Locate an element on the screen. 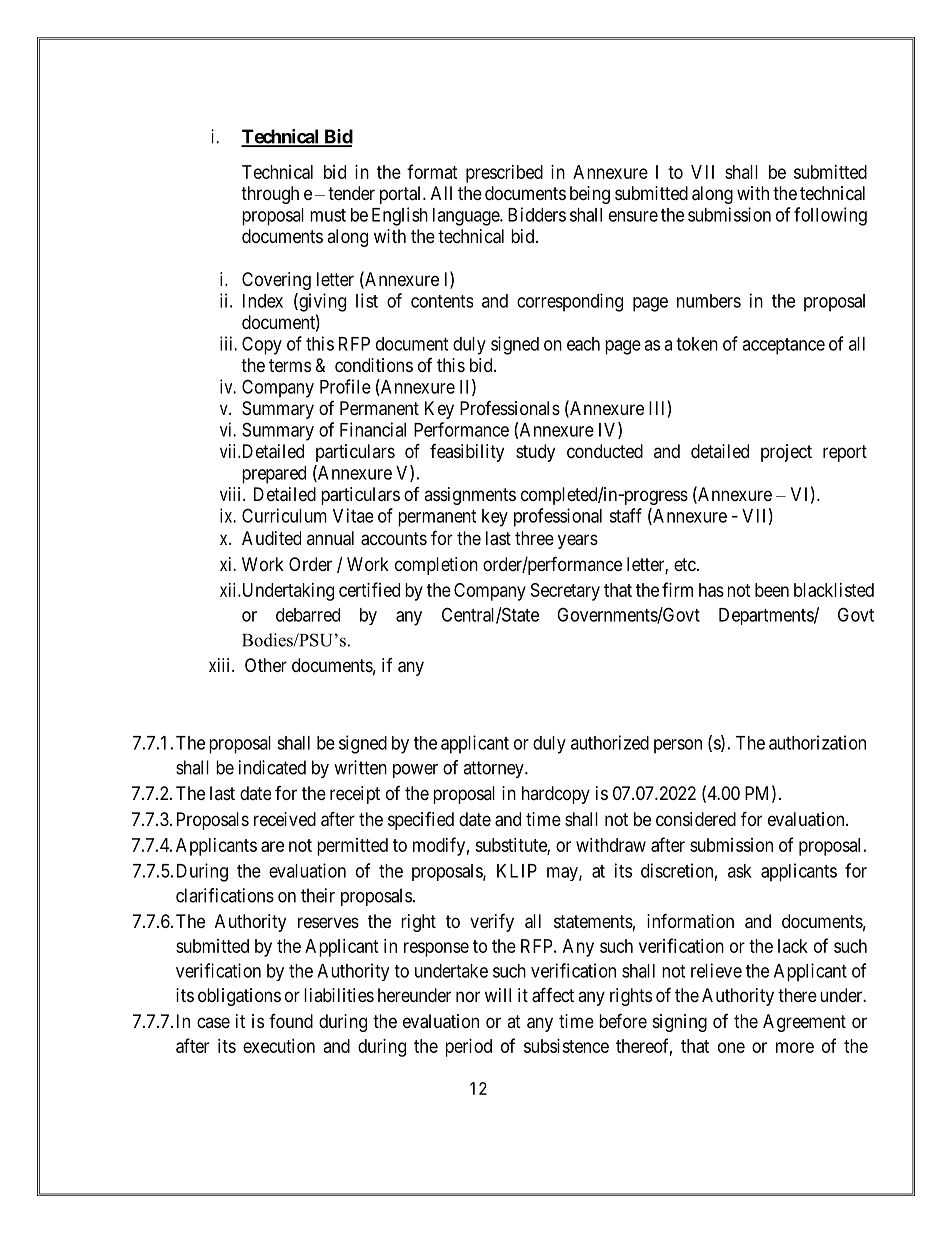  Bidders is located at coordinates (537, 214).
